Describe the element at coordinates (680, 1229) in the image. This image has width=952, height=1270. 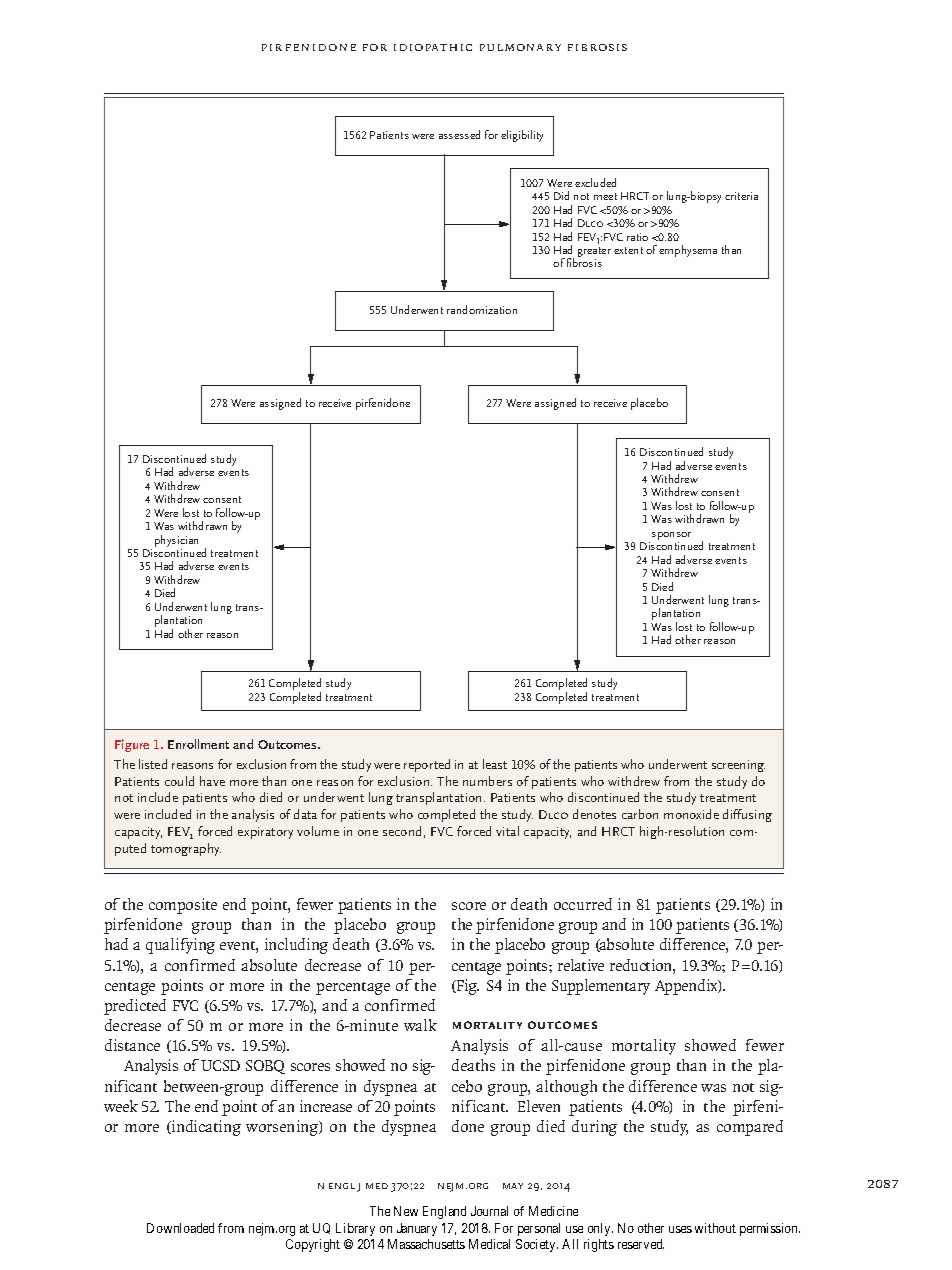
I see `uses` at that location.
